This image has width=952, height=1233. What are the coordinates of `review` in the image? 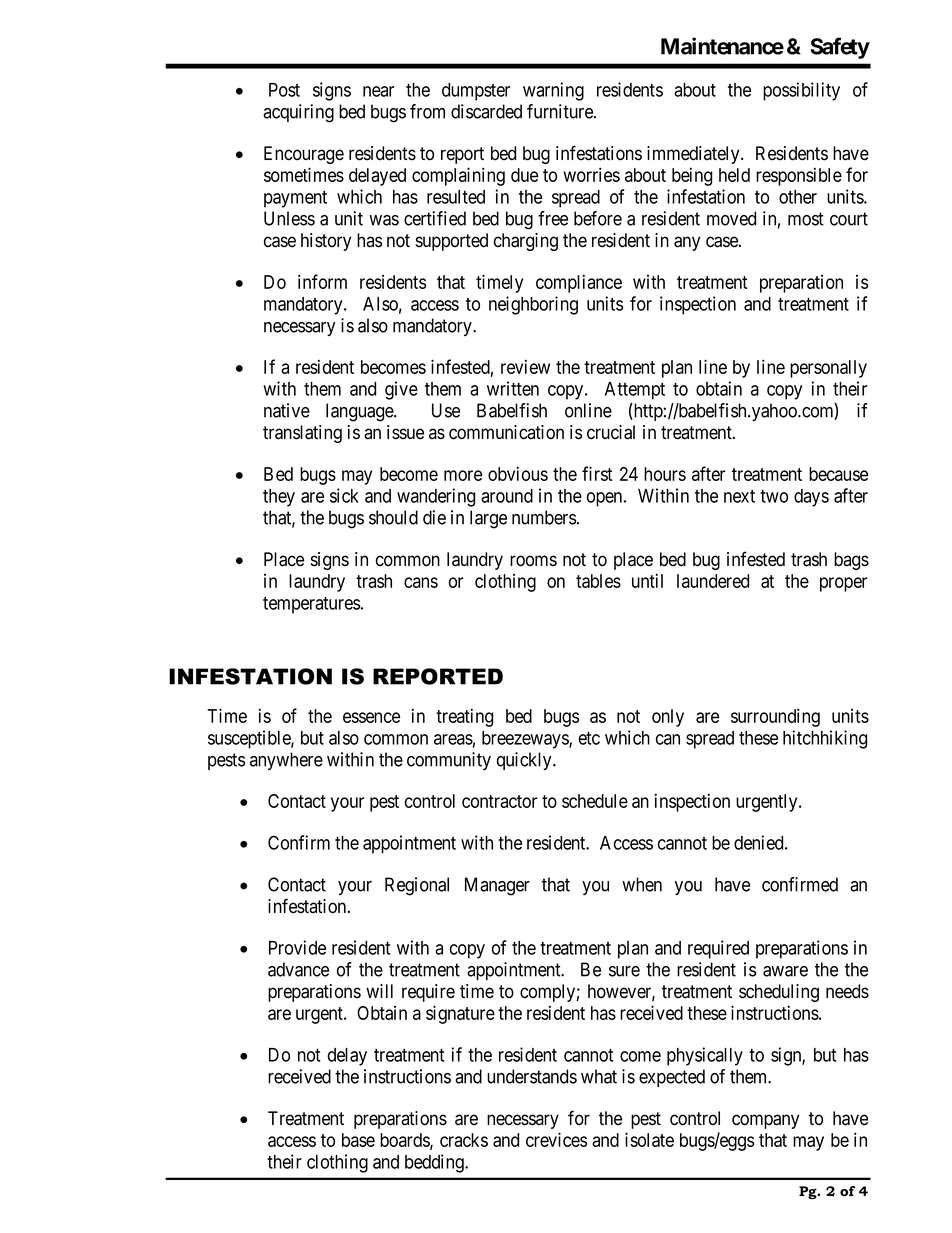 It's located at (525, 366).
